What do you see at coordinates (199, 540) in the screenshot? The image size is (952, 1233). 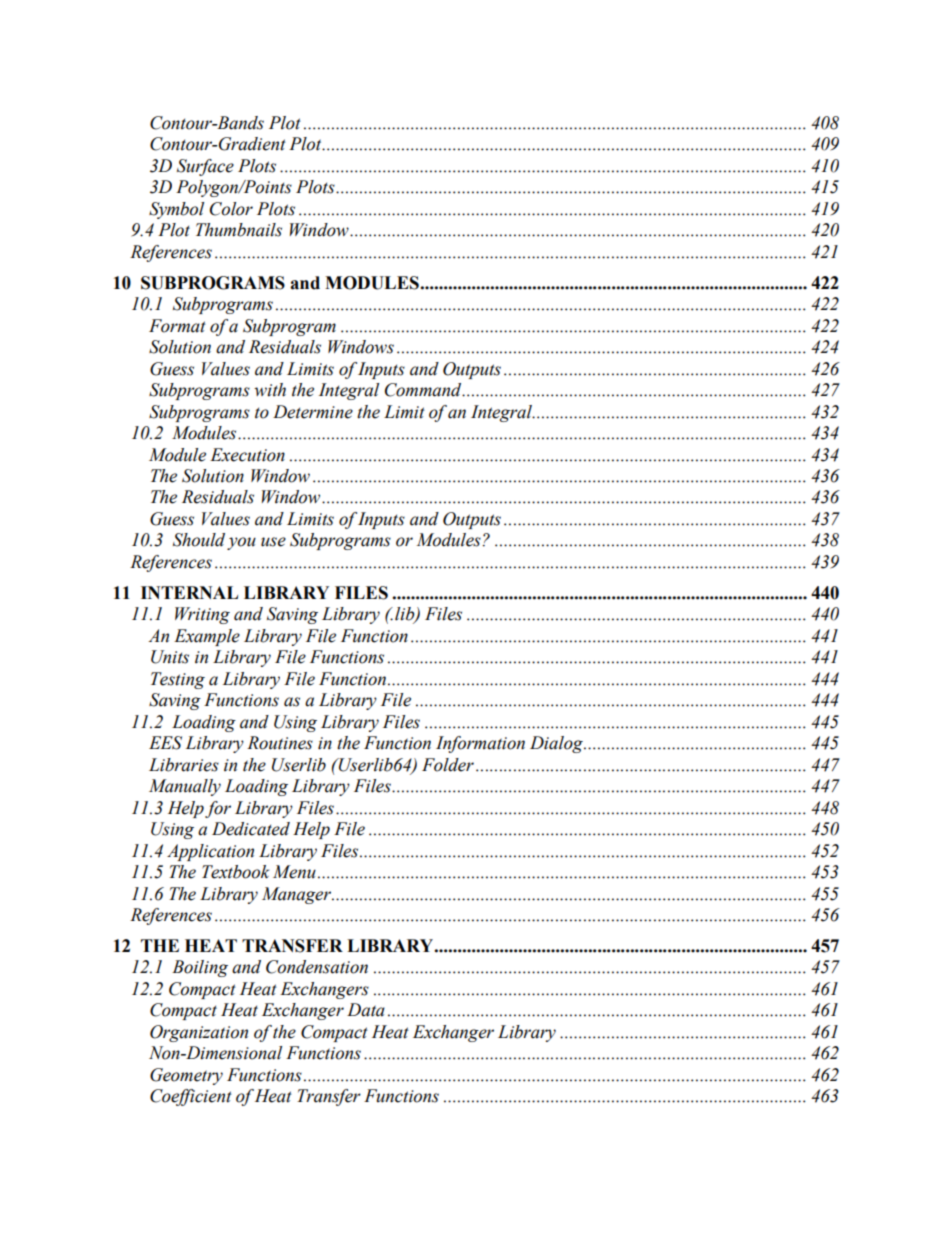 I see `Should` at bounding box center [199, 540].
